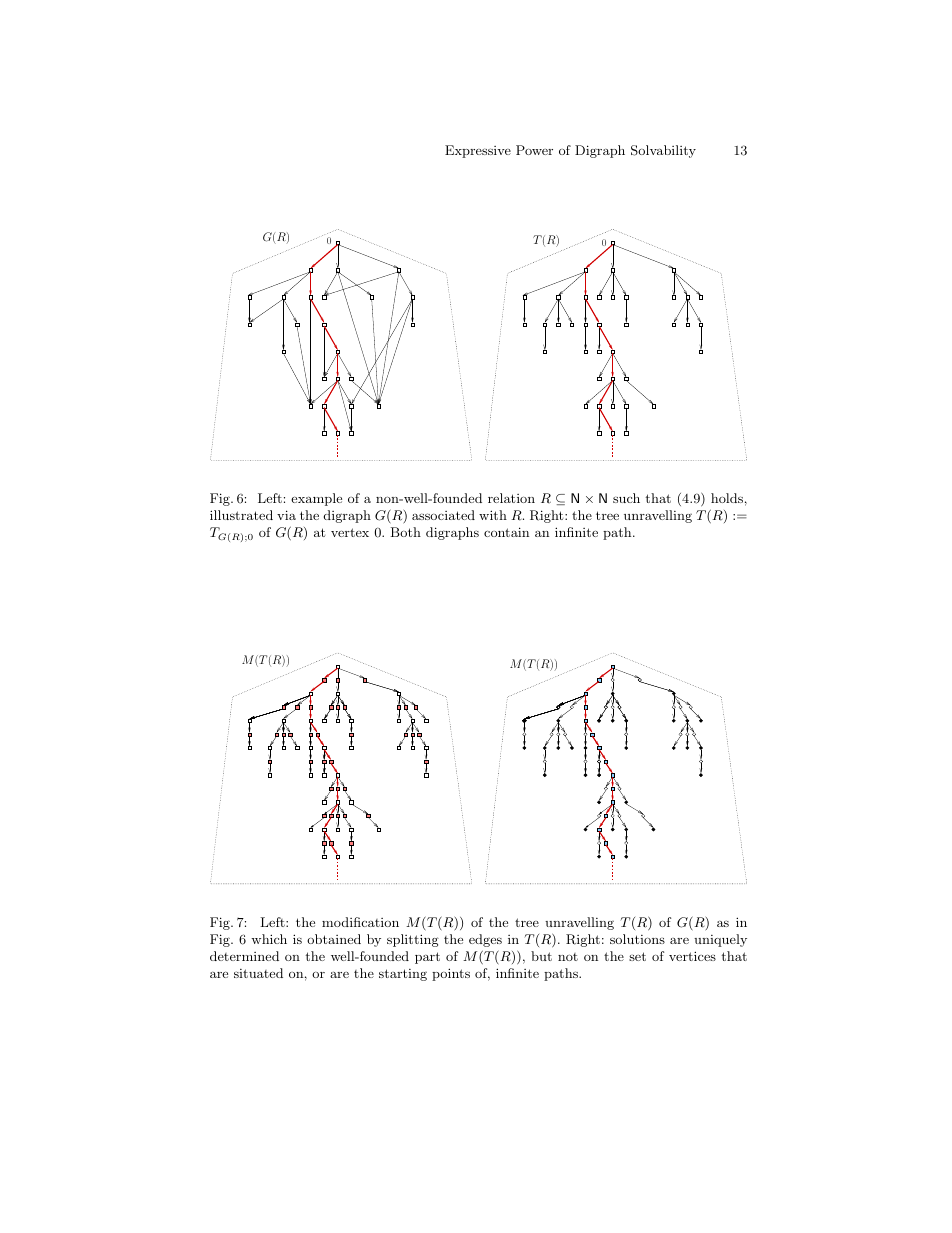 This screenshot has width=952, height=1233. Describe the element at coordinates (316, 499) in the screenshot. I see `example` at that location.
